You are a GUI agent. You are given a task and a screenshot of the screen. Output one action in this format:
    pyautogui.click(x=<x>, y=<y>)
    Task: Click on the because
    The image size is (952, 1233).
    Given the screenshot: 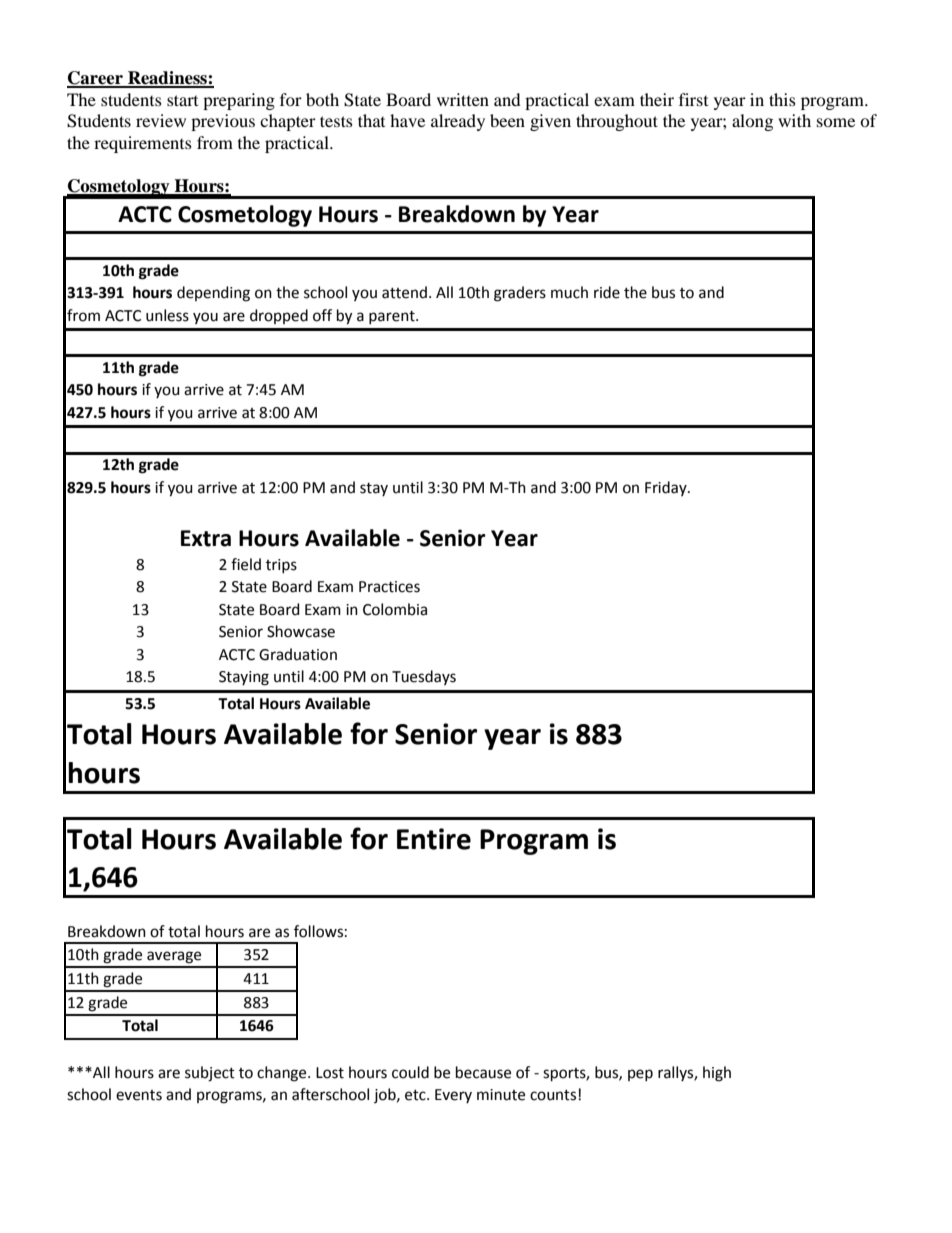 What is the action you would take?
    pyautogui.click(x=483, y=1072)
